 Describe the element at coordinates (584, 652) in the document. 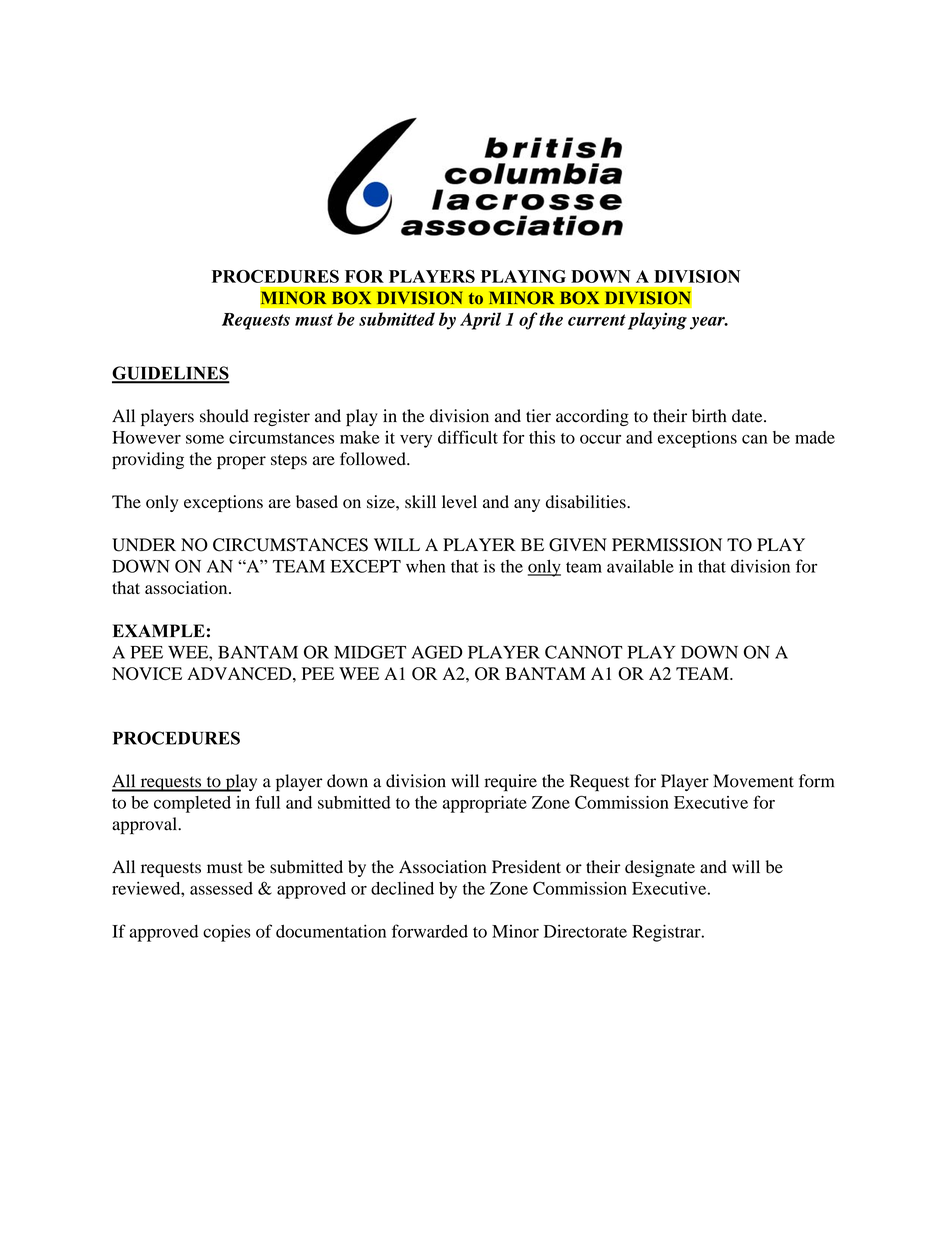

I see `CANNOT` at that location.
